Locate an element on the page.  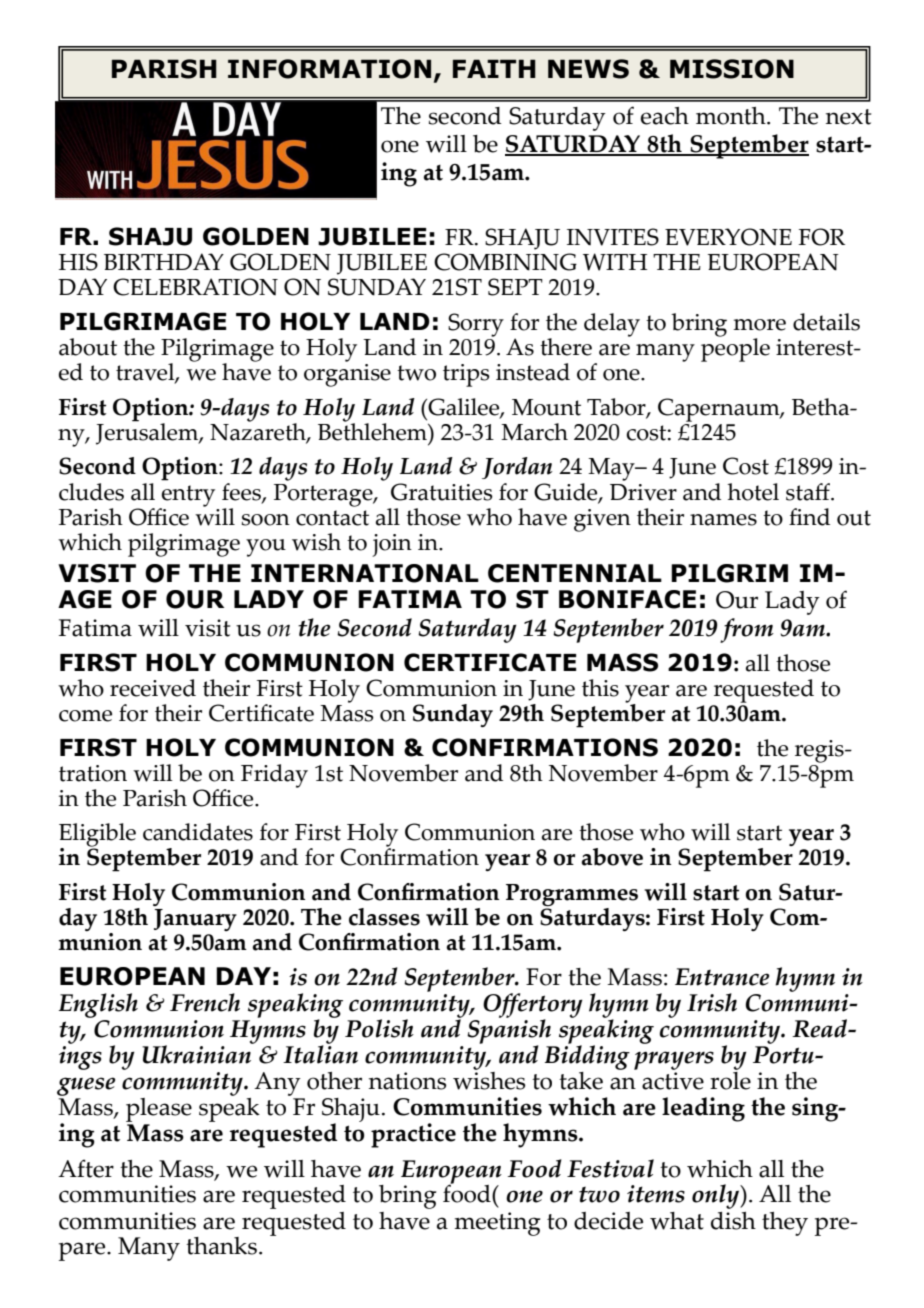
meeting is located at coordinates (497, 1224).
